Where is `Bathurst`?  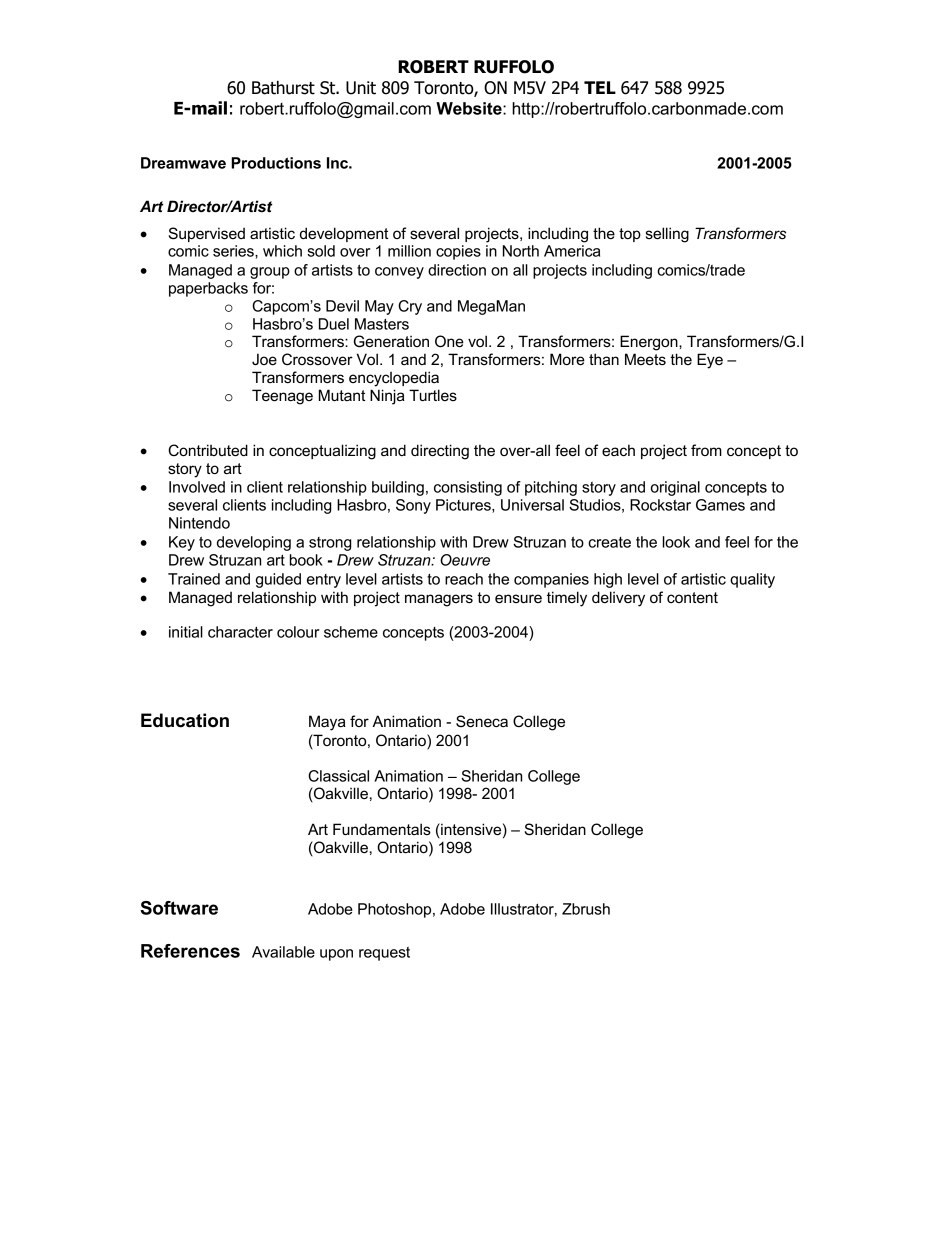
Bathurst is located at coordinates (283, 88).
